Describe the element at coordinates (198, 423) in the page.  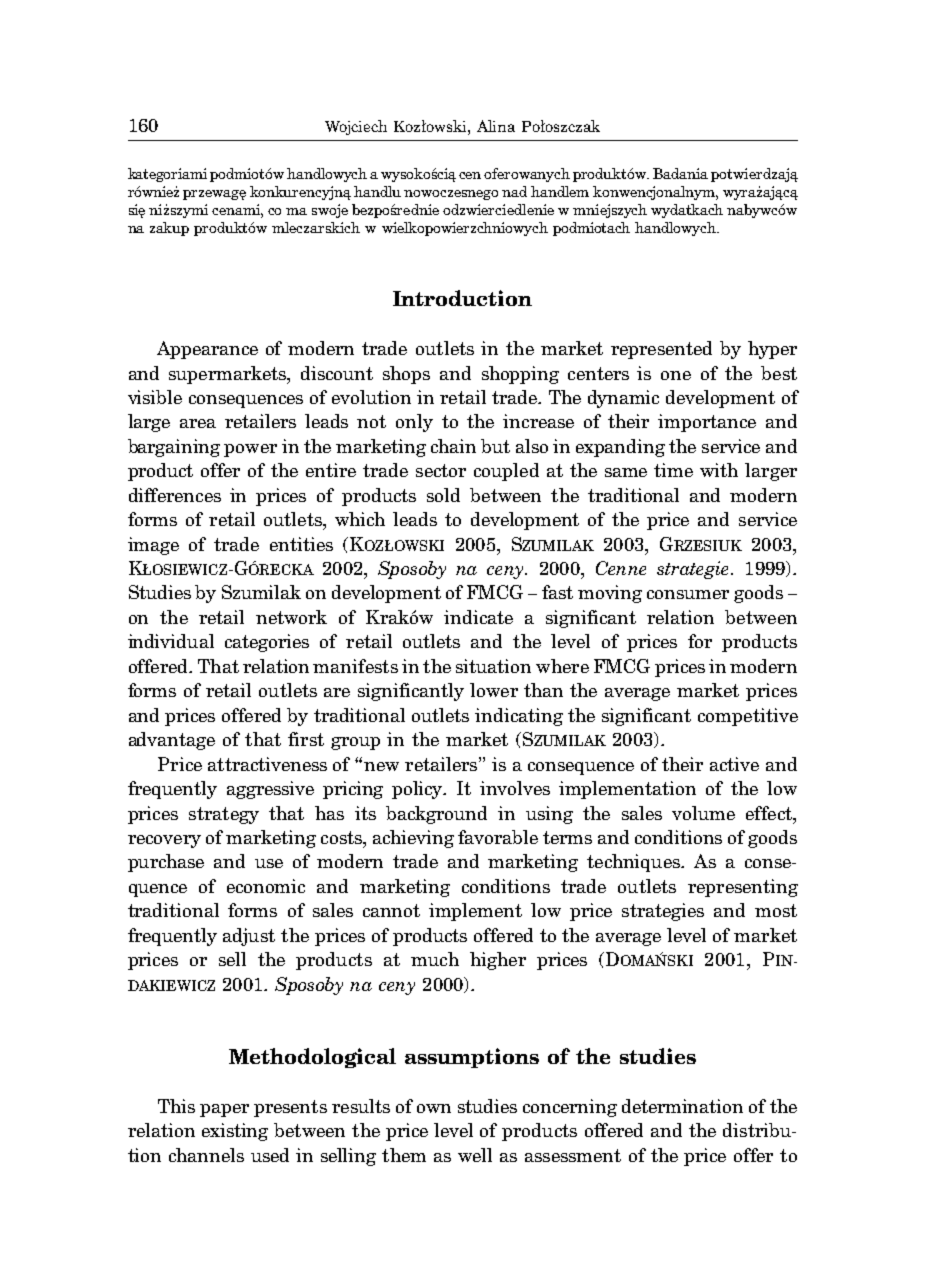
I see `area` at that location.
